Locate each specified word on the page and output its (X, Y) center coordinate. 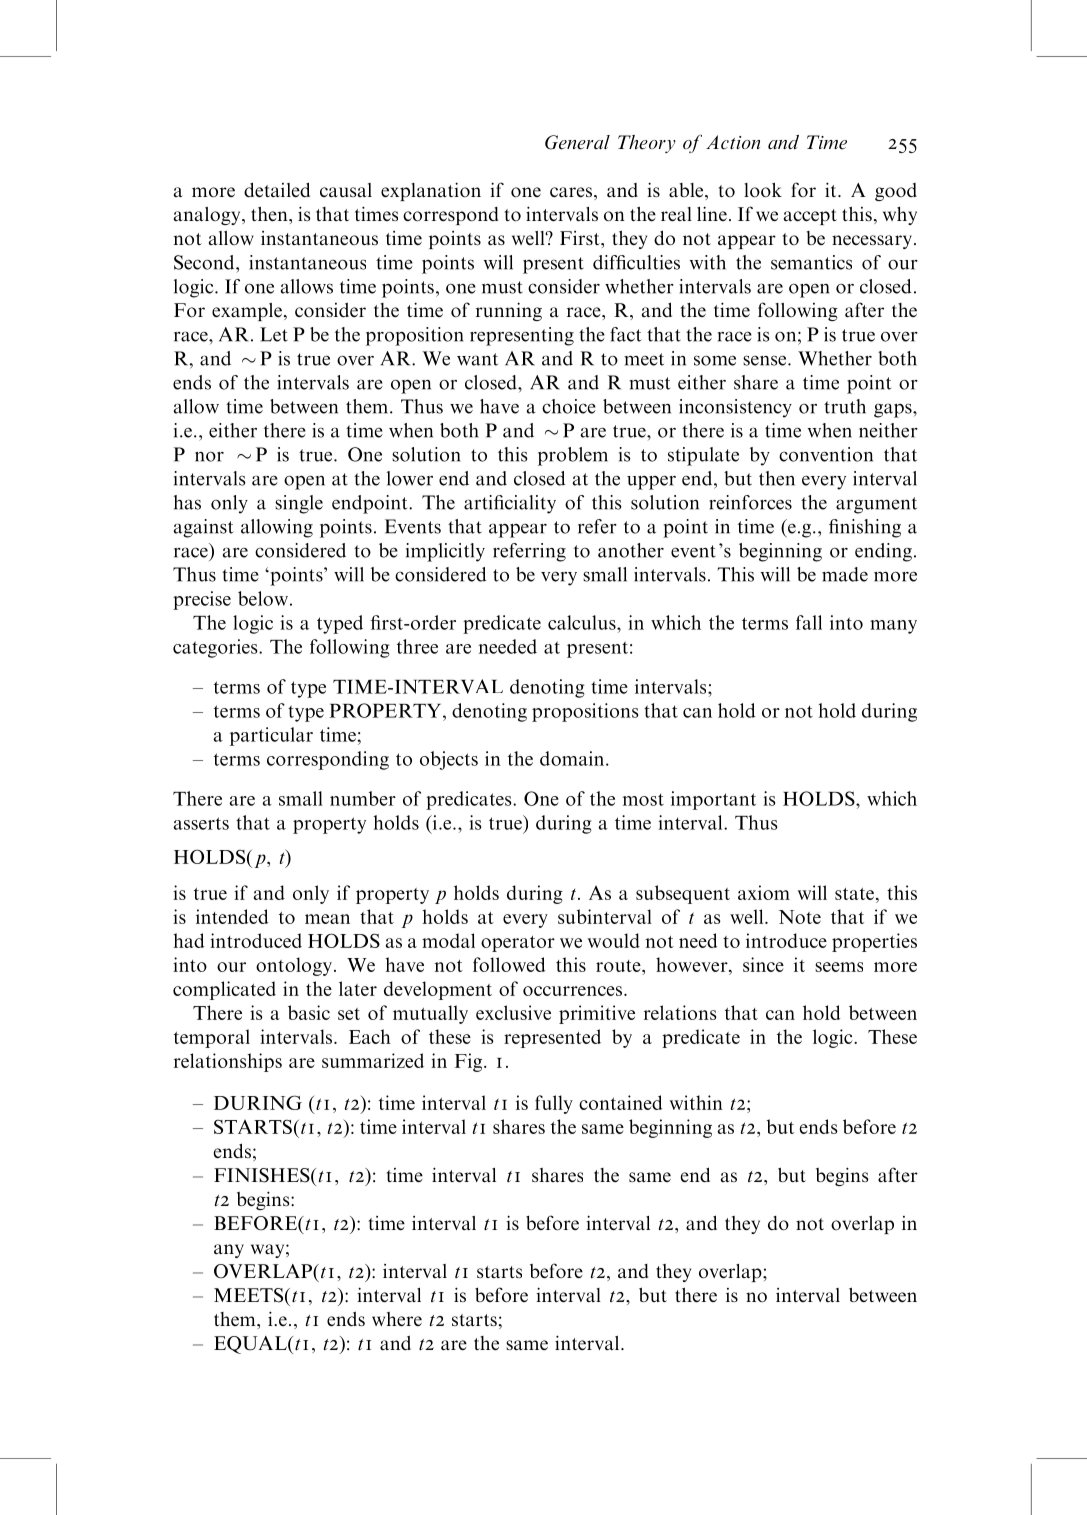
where (397, 1319)
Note (800, 917)
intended (232, 916)
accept (810, 217)
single (299, 504)
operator (518, 944)
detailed (277, 189)
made (845, 574)
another (631, 550)
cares (571, 192)
